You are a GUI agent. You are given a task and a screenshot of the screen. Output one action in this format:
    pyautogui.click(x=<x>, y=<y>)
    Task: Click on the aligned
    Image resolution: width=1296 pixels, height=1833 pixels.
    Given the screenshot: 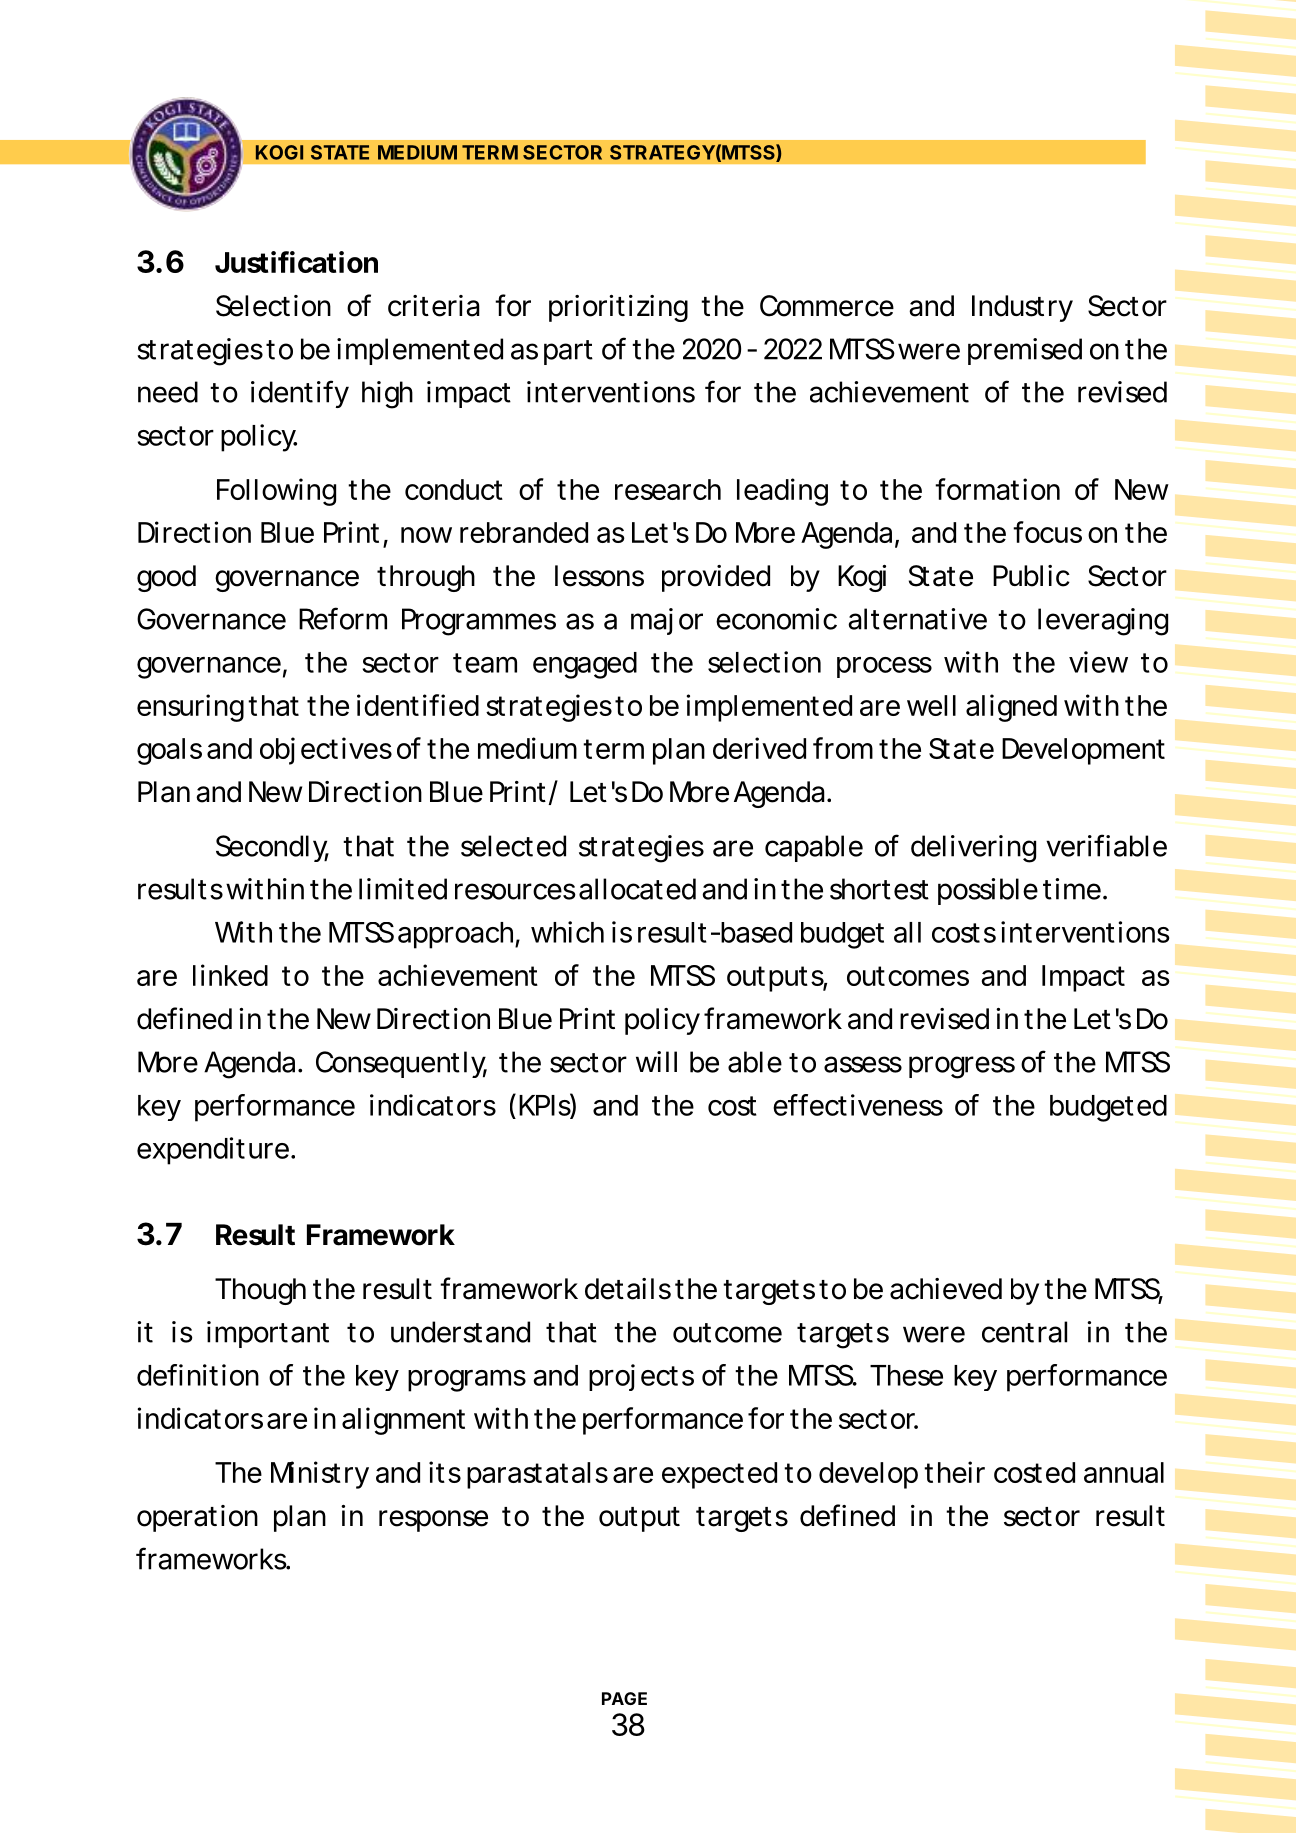 What is the action you would take?
    pyautogui.click(x=1011, y=708)
